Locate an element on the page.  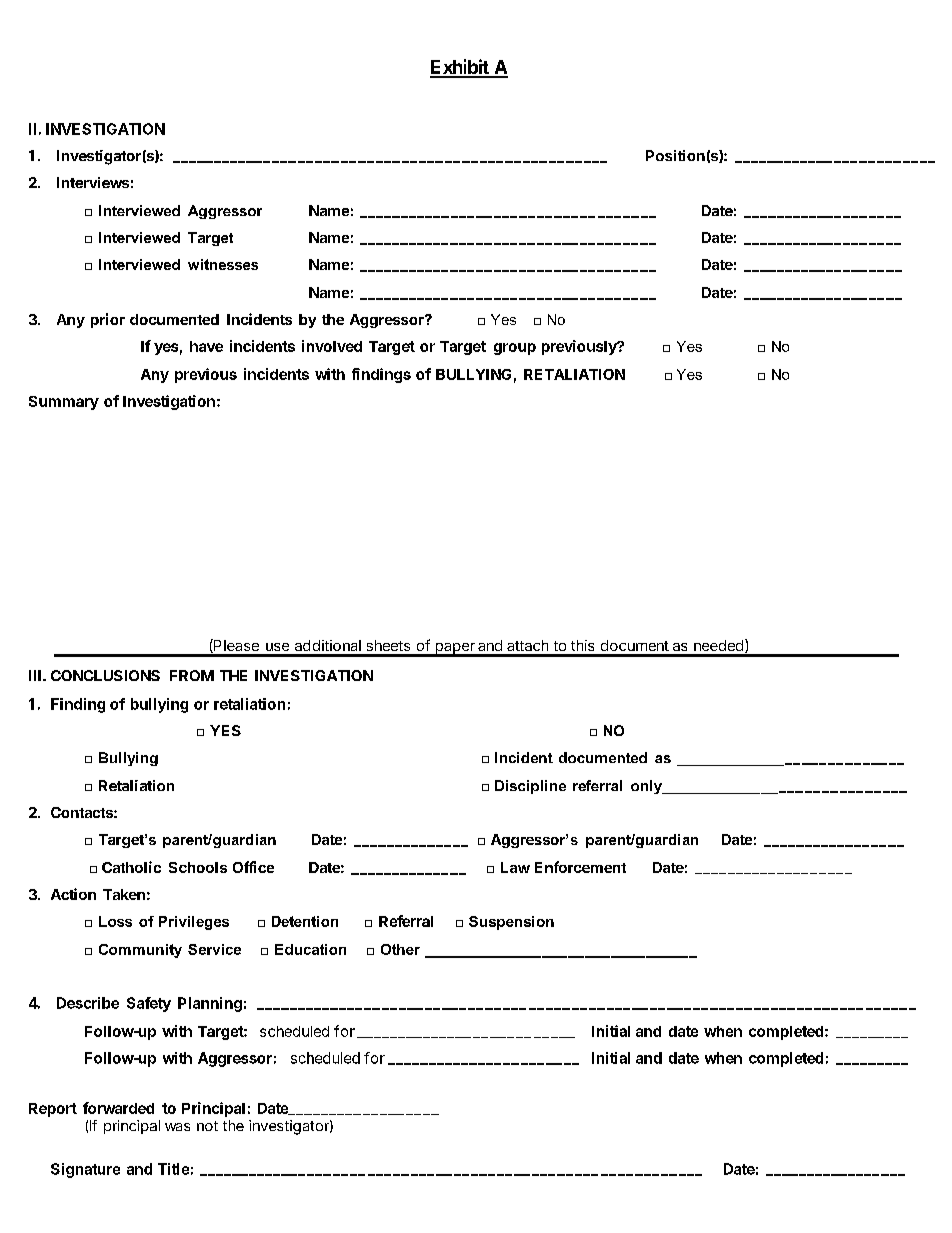
prior is located at coordinates (108, 320).
